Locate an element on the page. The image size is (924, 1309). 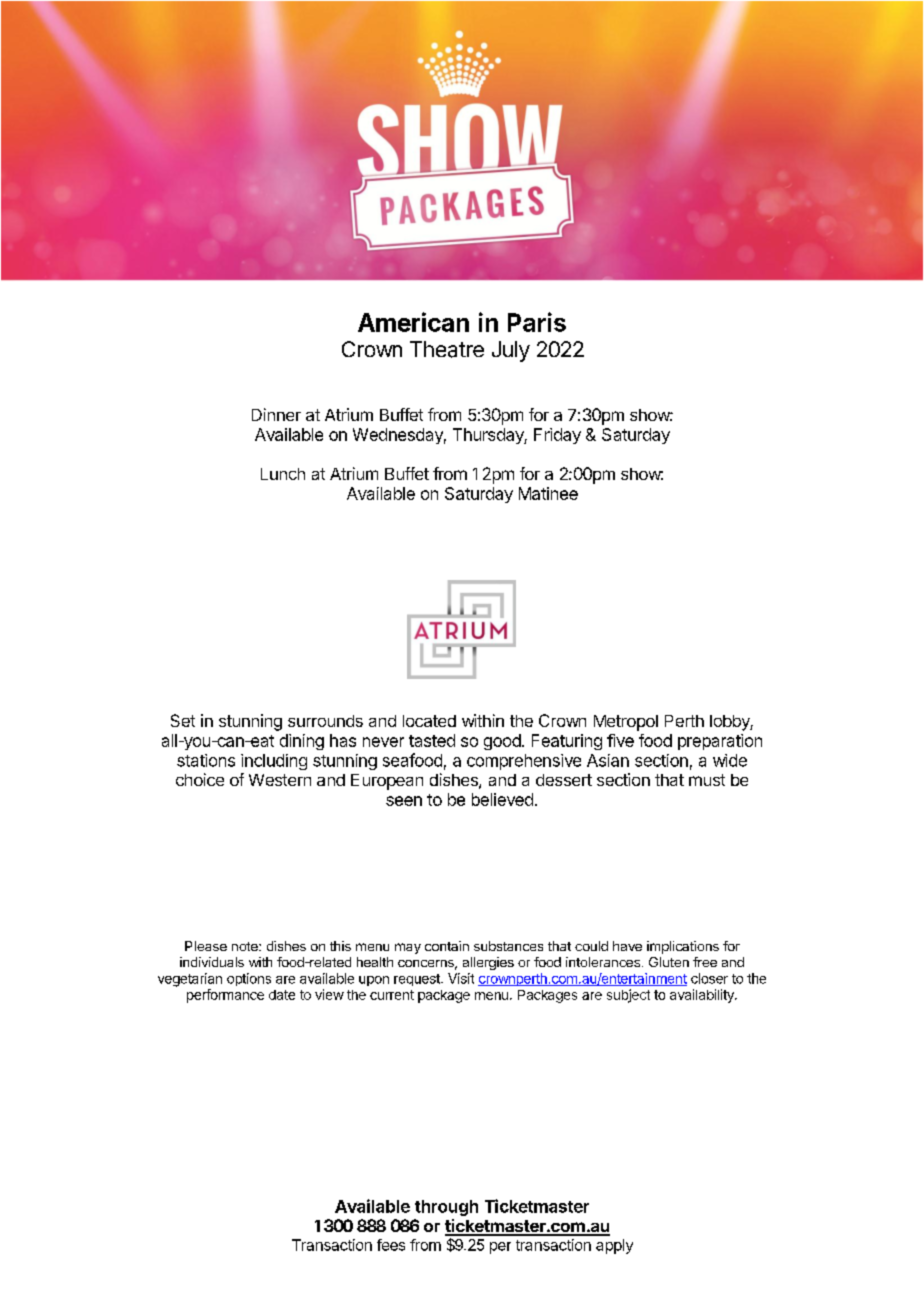
Set is located at coordinates (183, 720).
